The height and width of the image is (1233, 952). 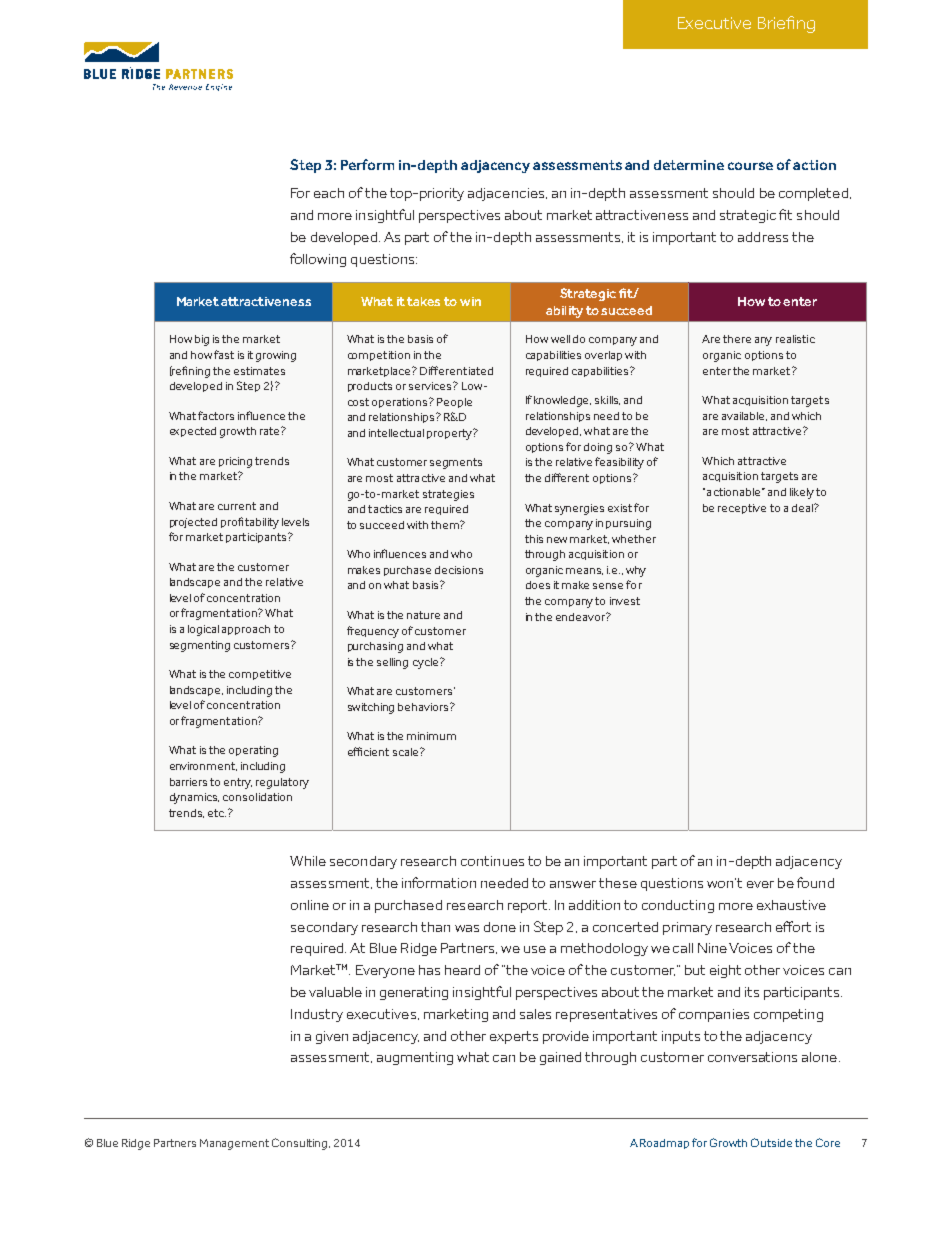 What do you see at coordinates (786, 24) in the image?
I see `Briefing` at bounding box center [786, 24].
